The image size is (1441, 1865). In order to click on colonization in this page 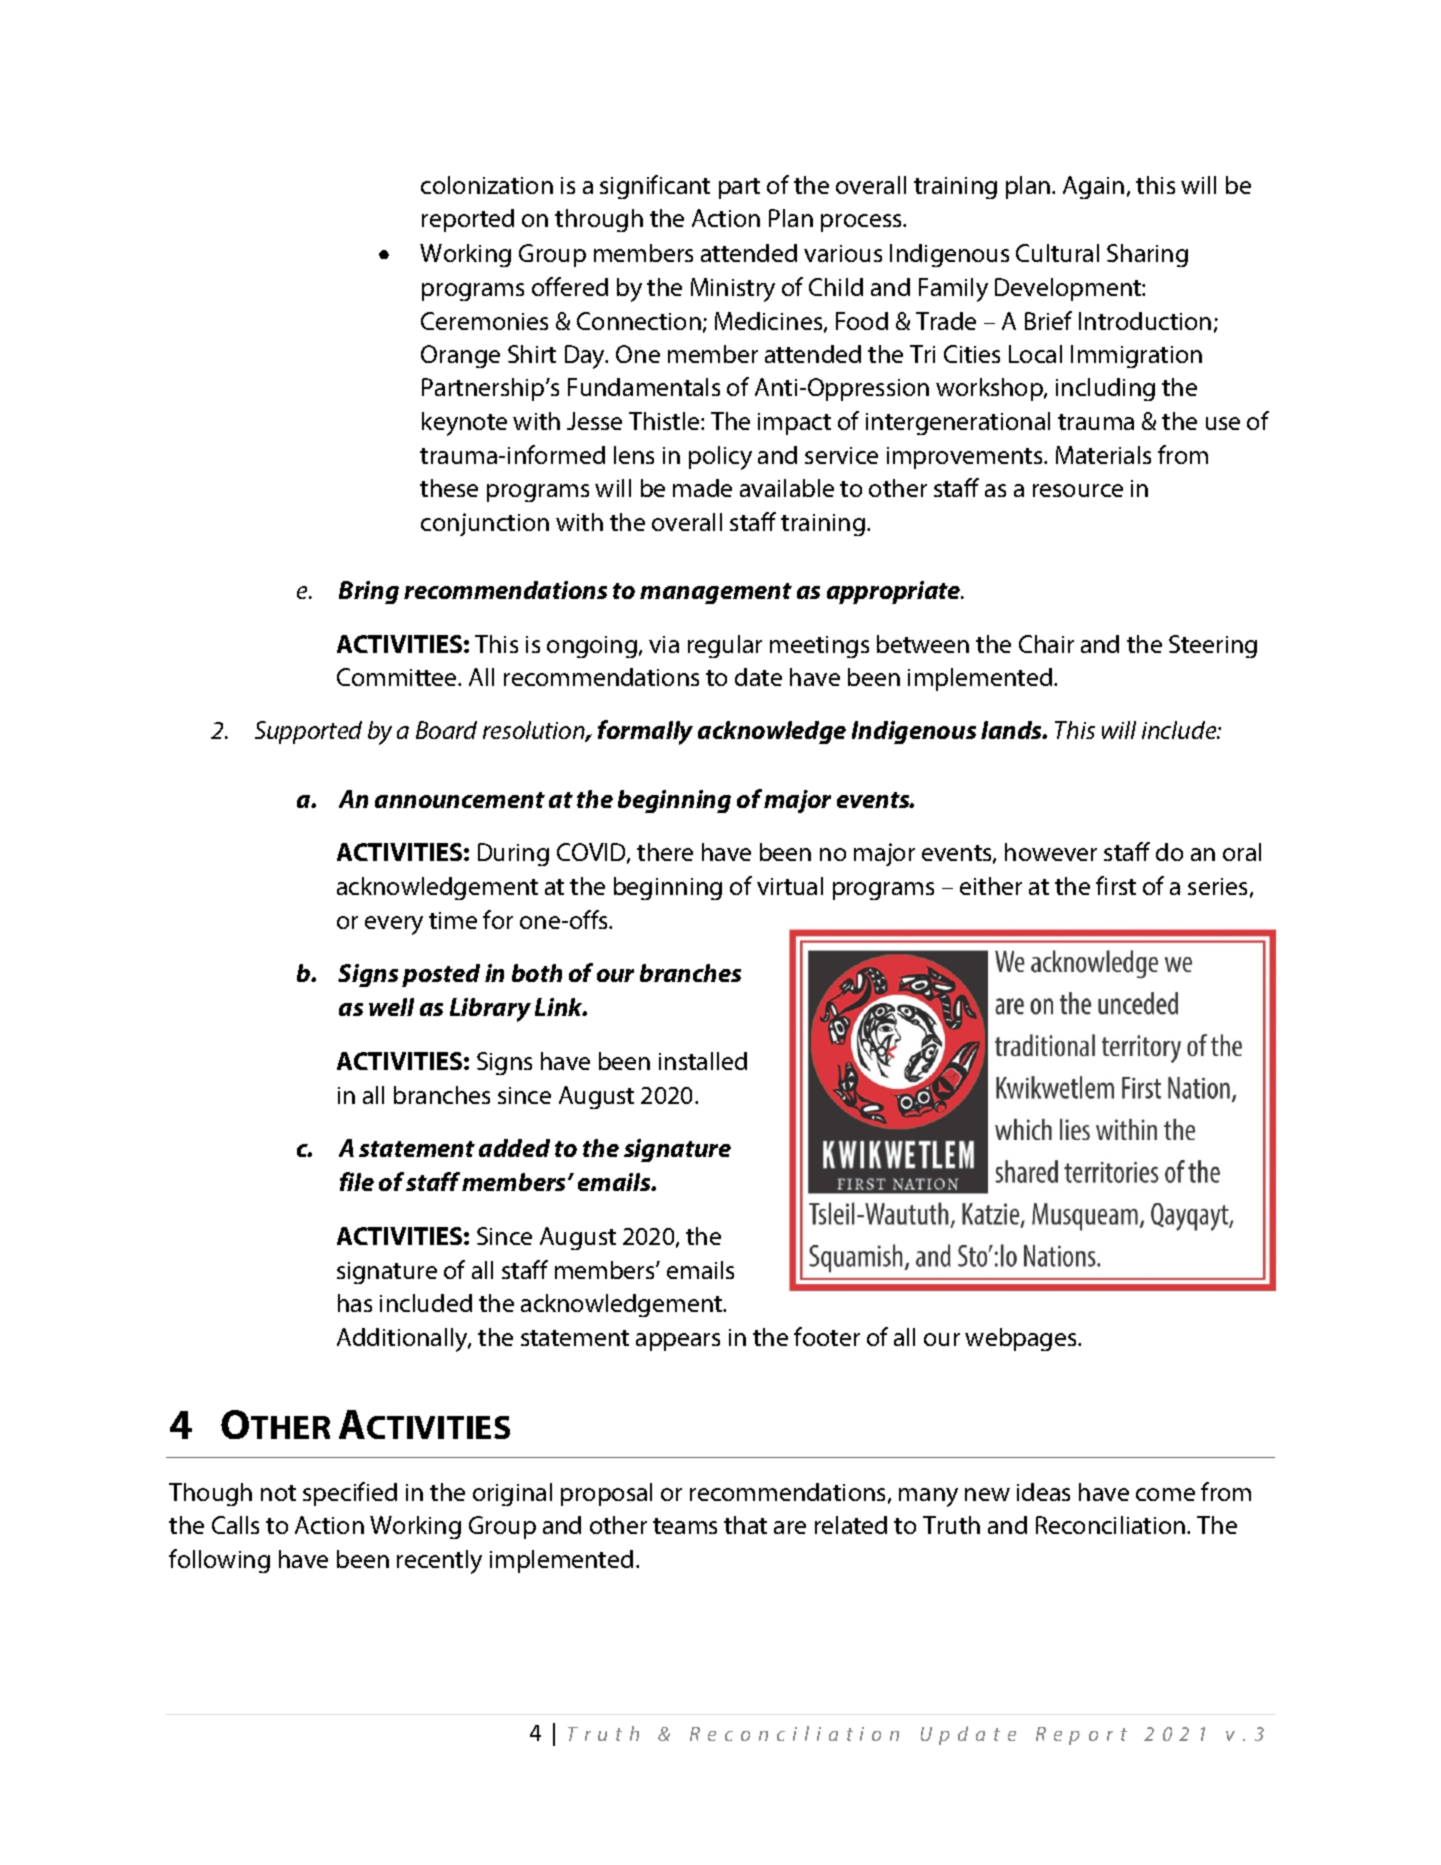, I will do `click(487, 185)`.
